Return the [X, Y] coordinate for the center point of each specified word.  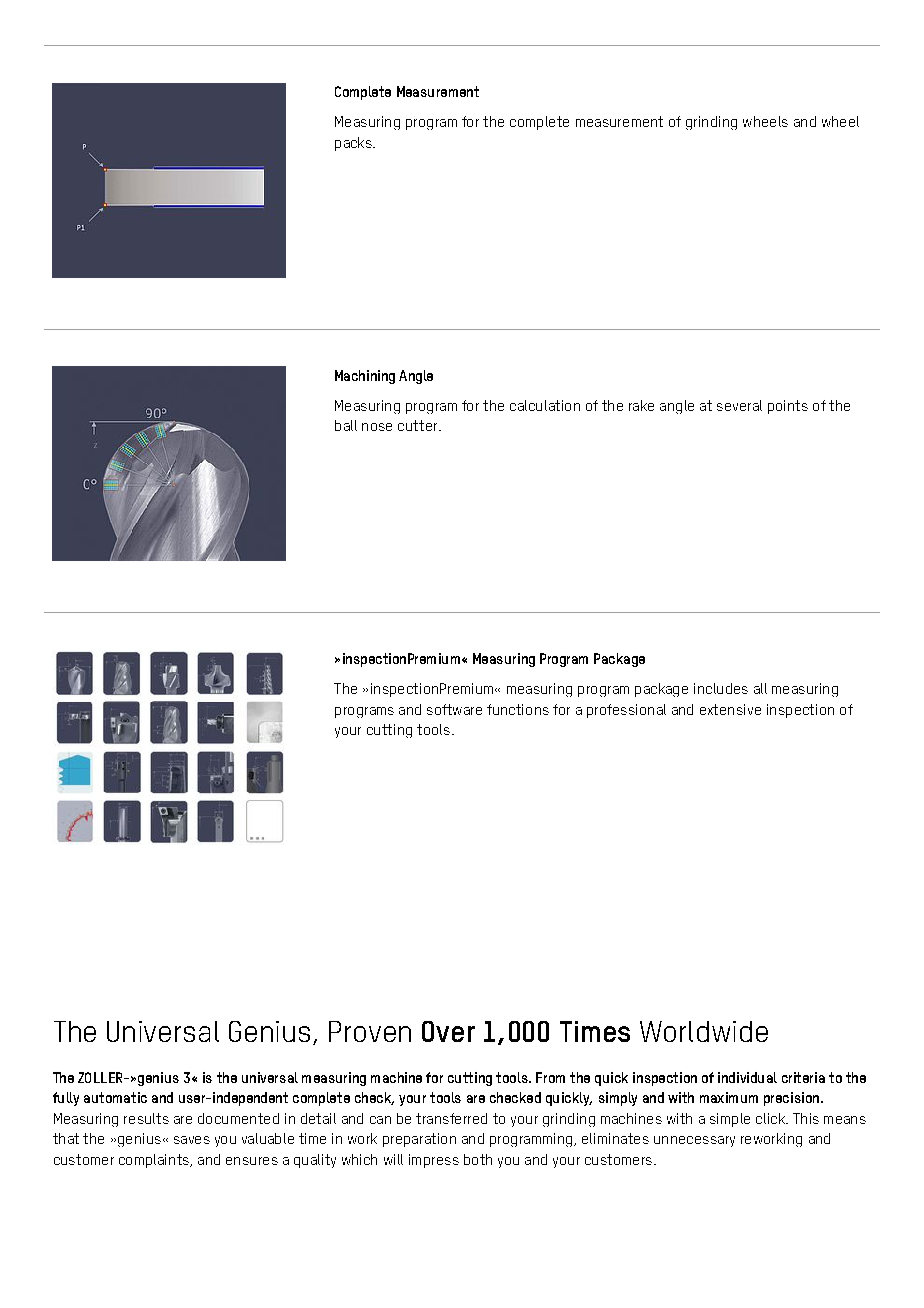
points [788, 407]
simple [730, 1120]
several [739, 405]
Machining [365, 377]
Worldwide [704, 1031]
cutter [419, 425]
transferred [451, 1118]
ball [346, 425]
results [146, 1118]
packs [354, 144]
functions [518, 709]
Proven [370, 1031]
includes [721, 688]
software [454, 709]
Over [448, 1031]
